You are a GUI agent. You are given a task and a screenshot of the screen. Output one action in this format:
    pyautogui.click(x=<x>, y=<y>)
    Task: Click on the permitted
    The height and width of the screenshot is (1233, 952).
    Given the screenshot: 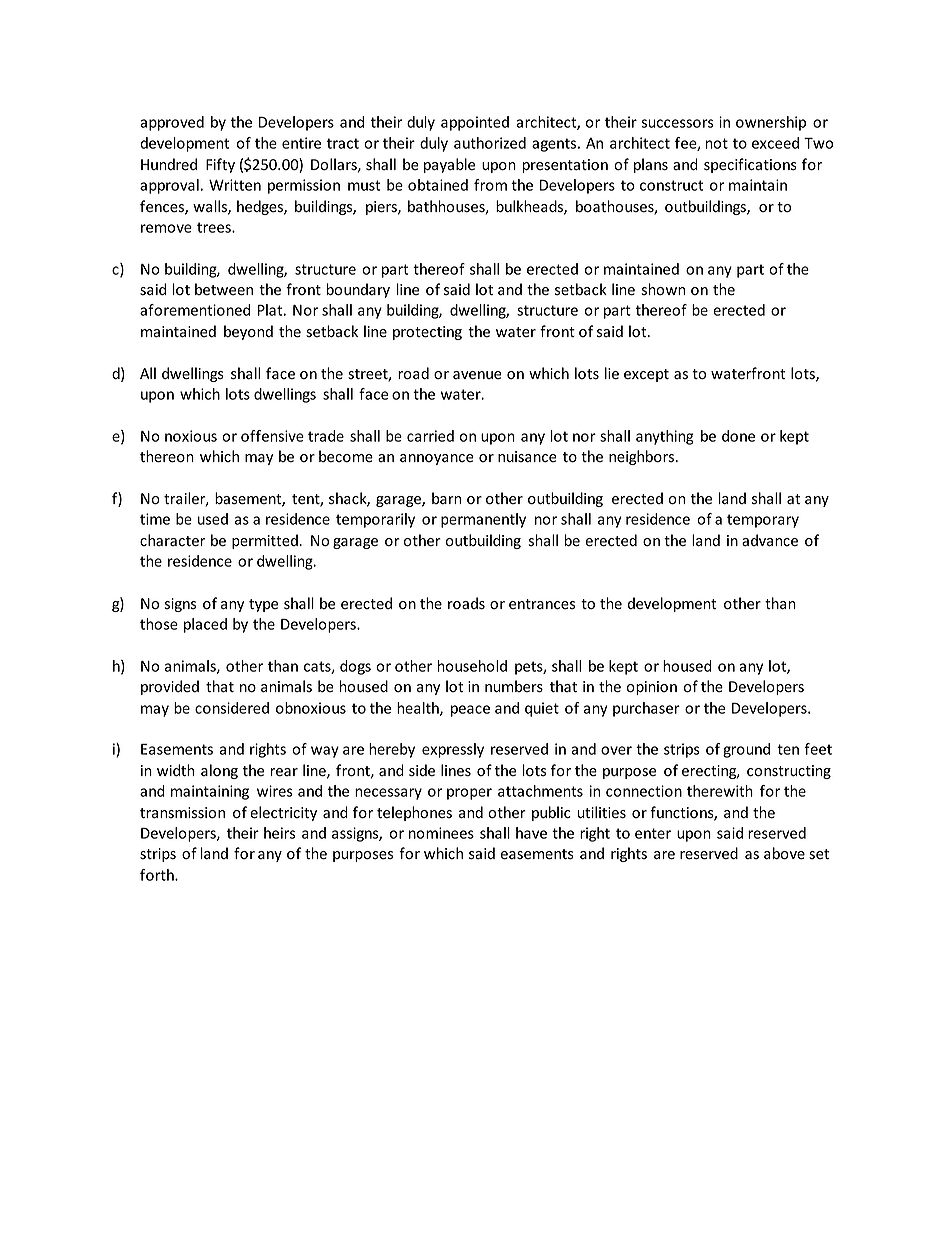 What is the action you would take?
    pyautogui.click(x=266, y=541)
